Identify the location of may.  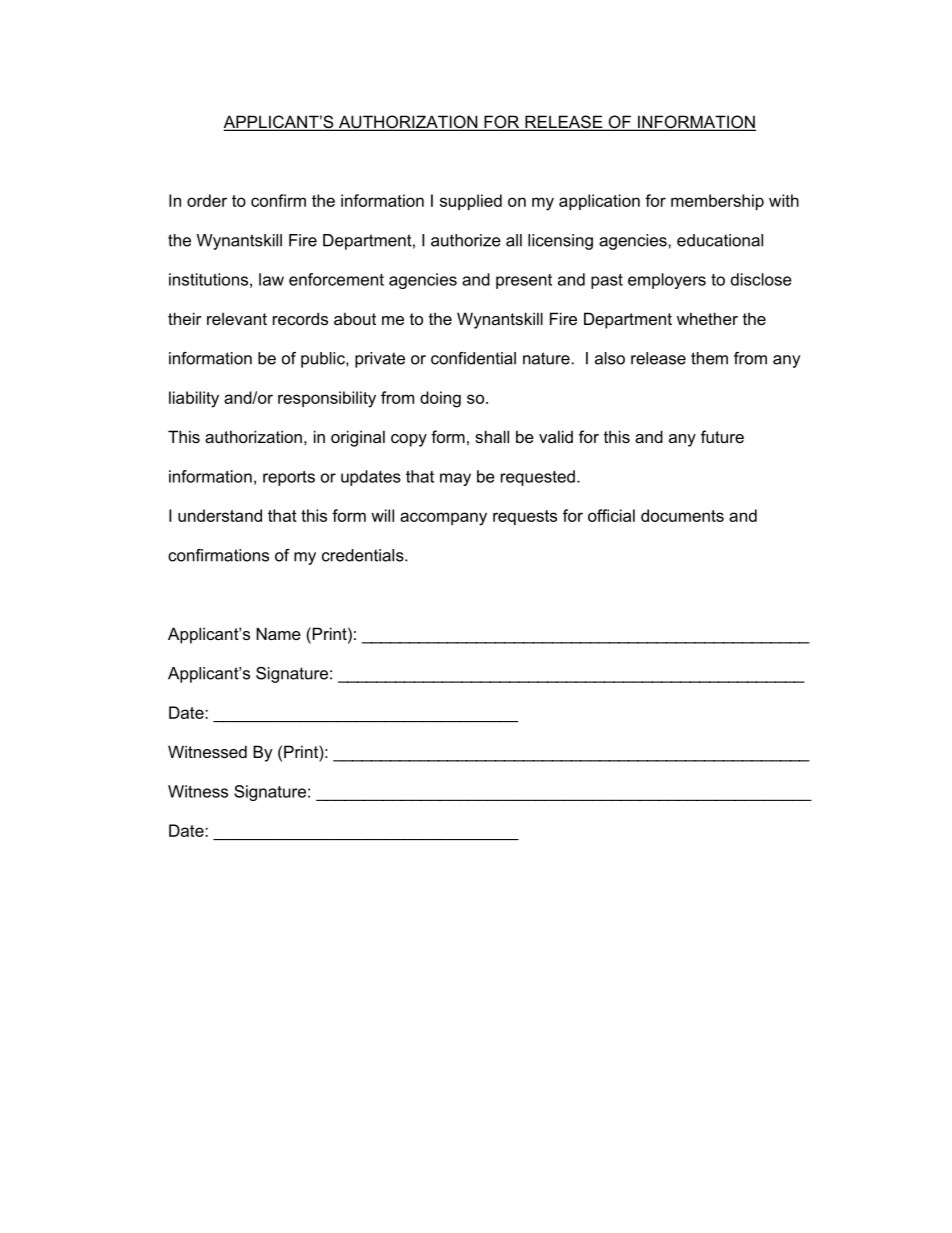
(455, 479).
